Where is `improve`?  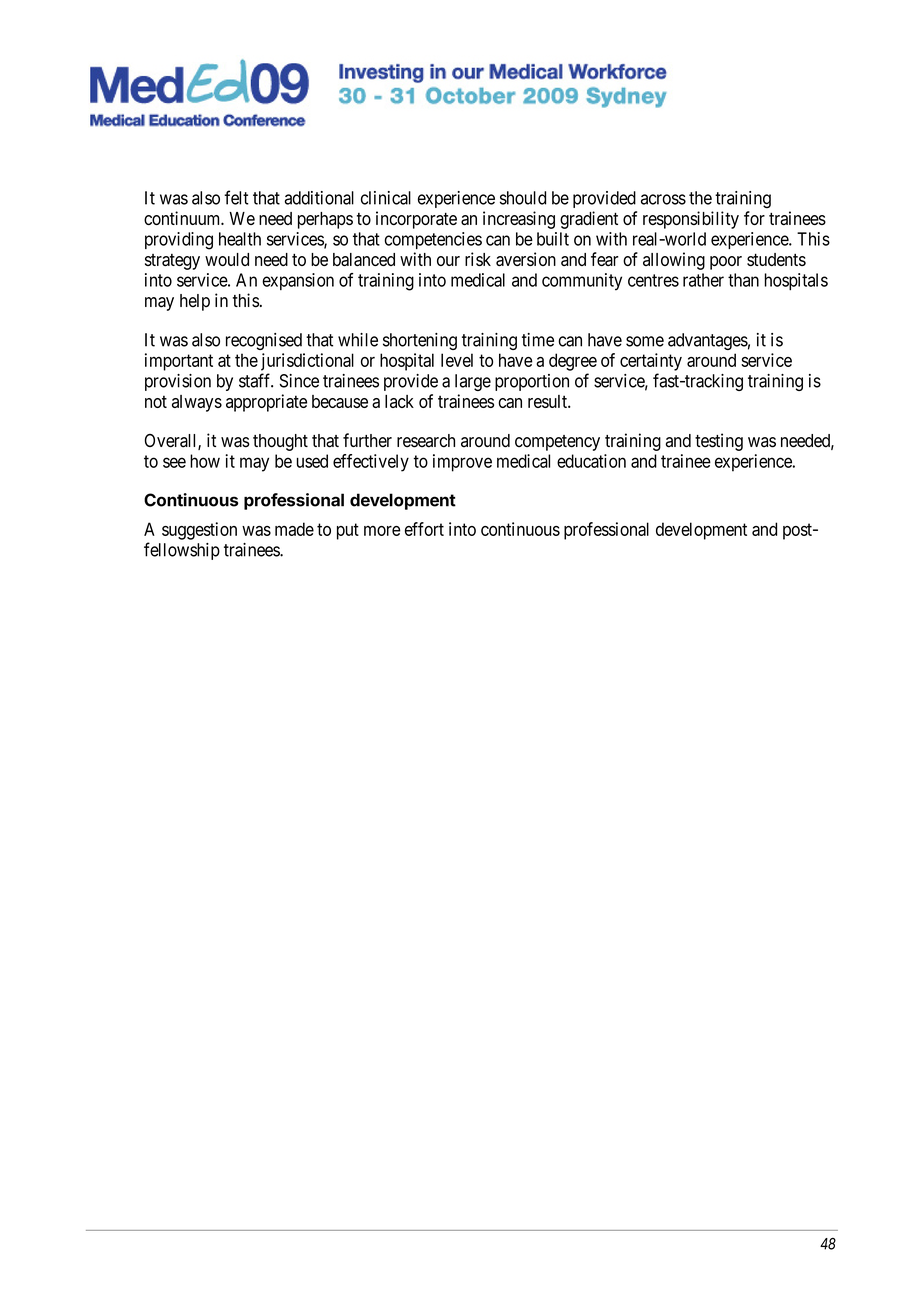 improve is located at coordinates (462, 463).
